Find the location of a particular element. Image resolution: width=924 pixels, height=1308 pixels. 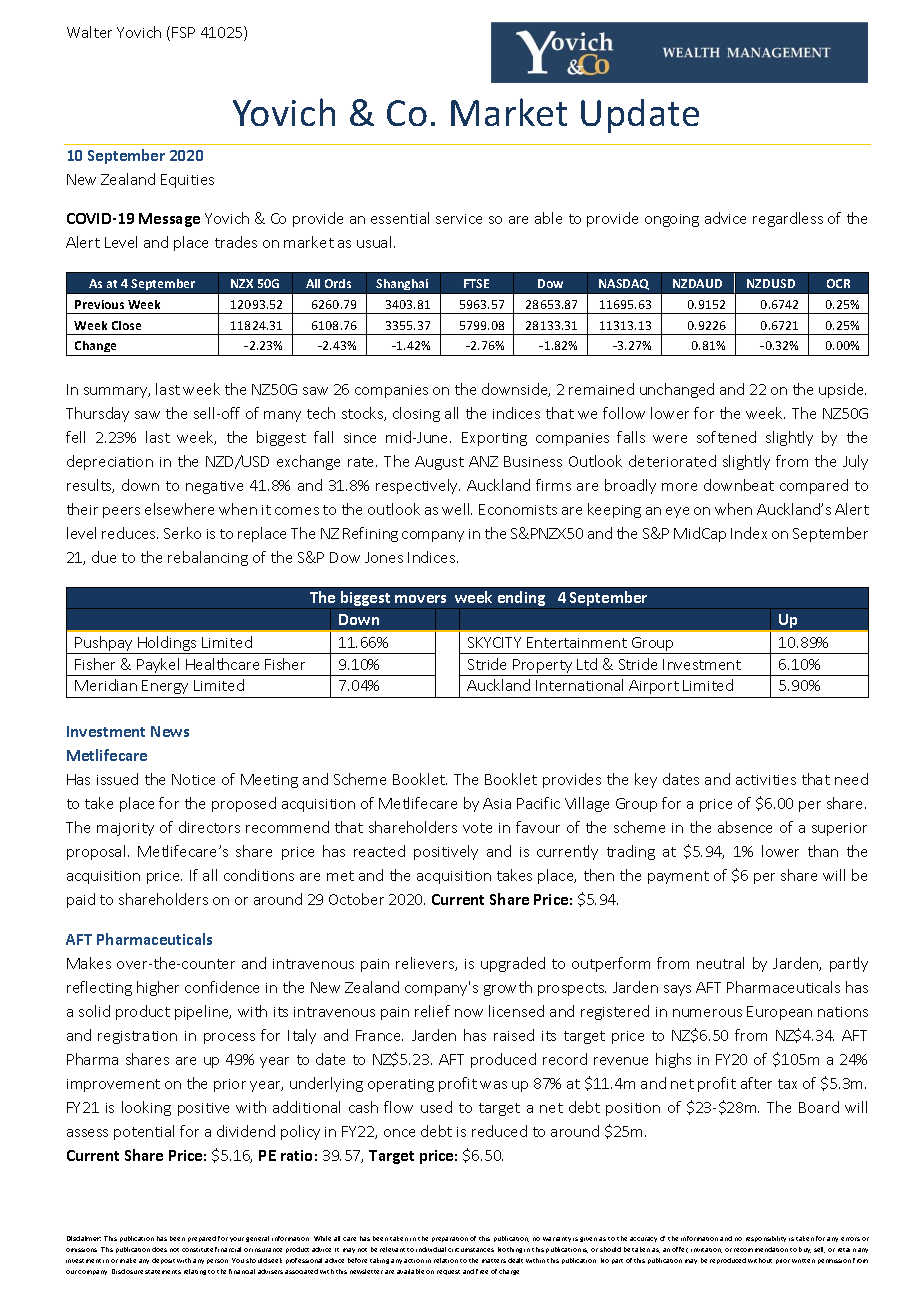

European is located at coordinates (779, 1013).
